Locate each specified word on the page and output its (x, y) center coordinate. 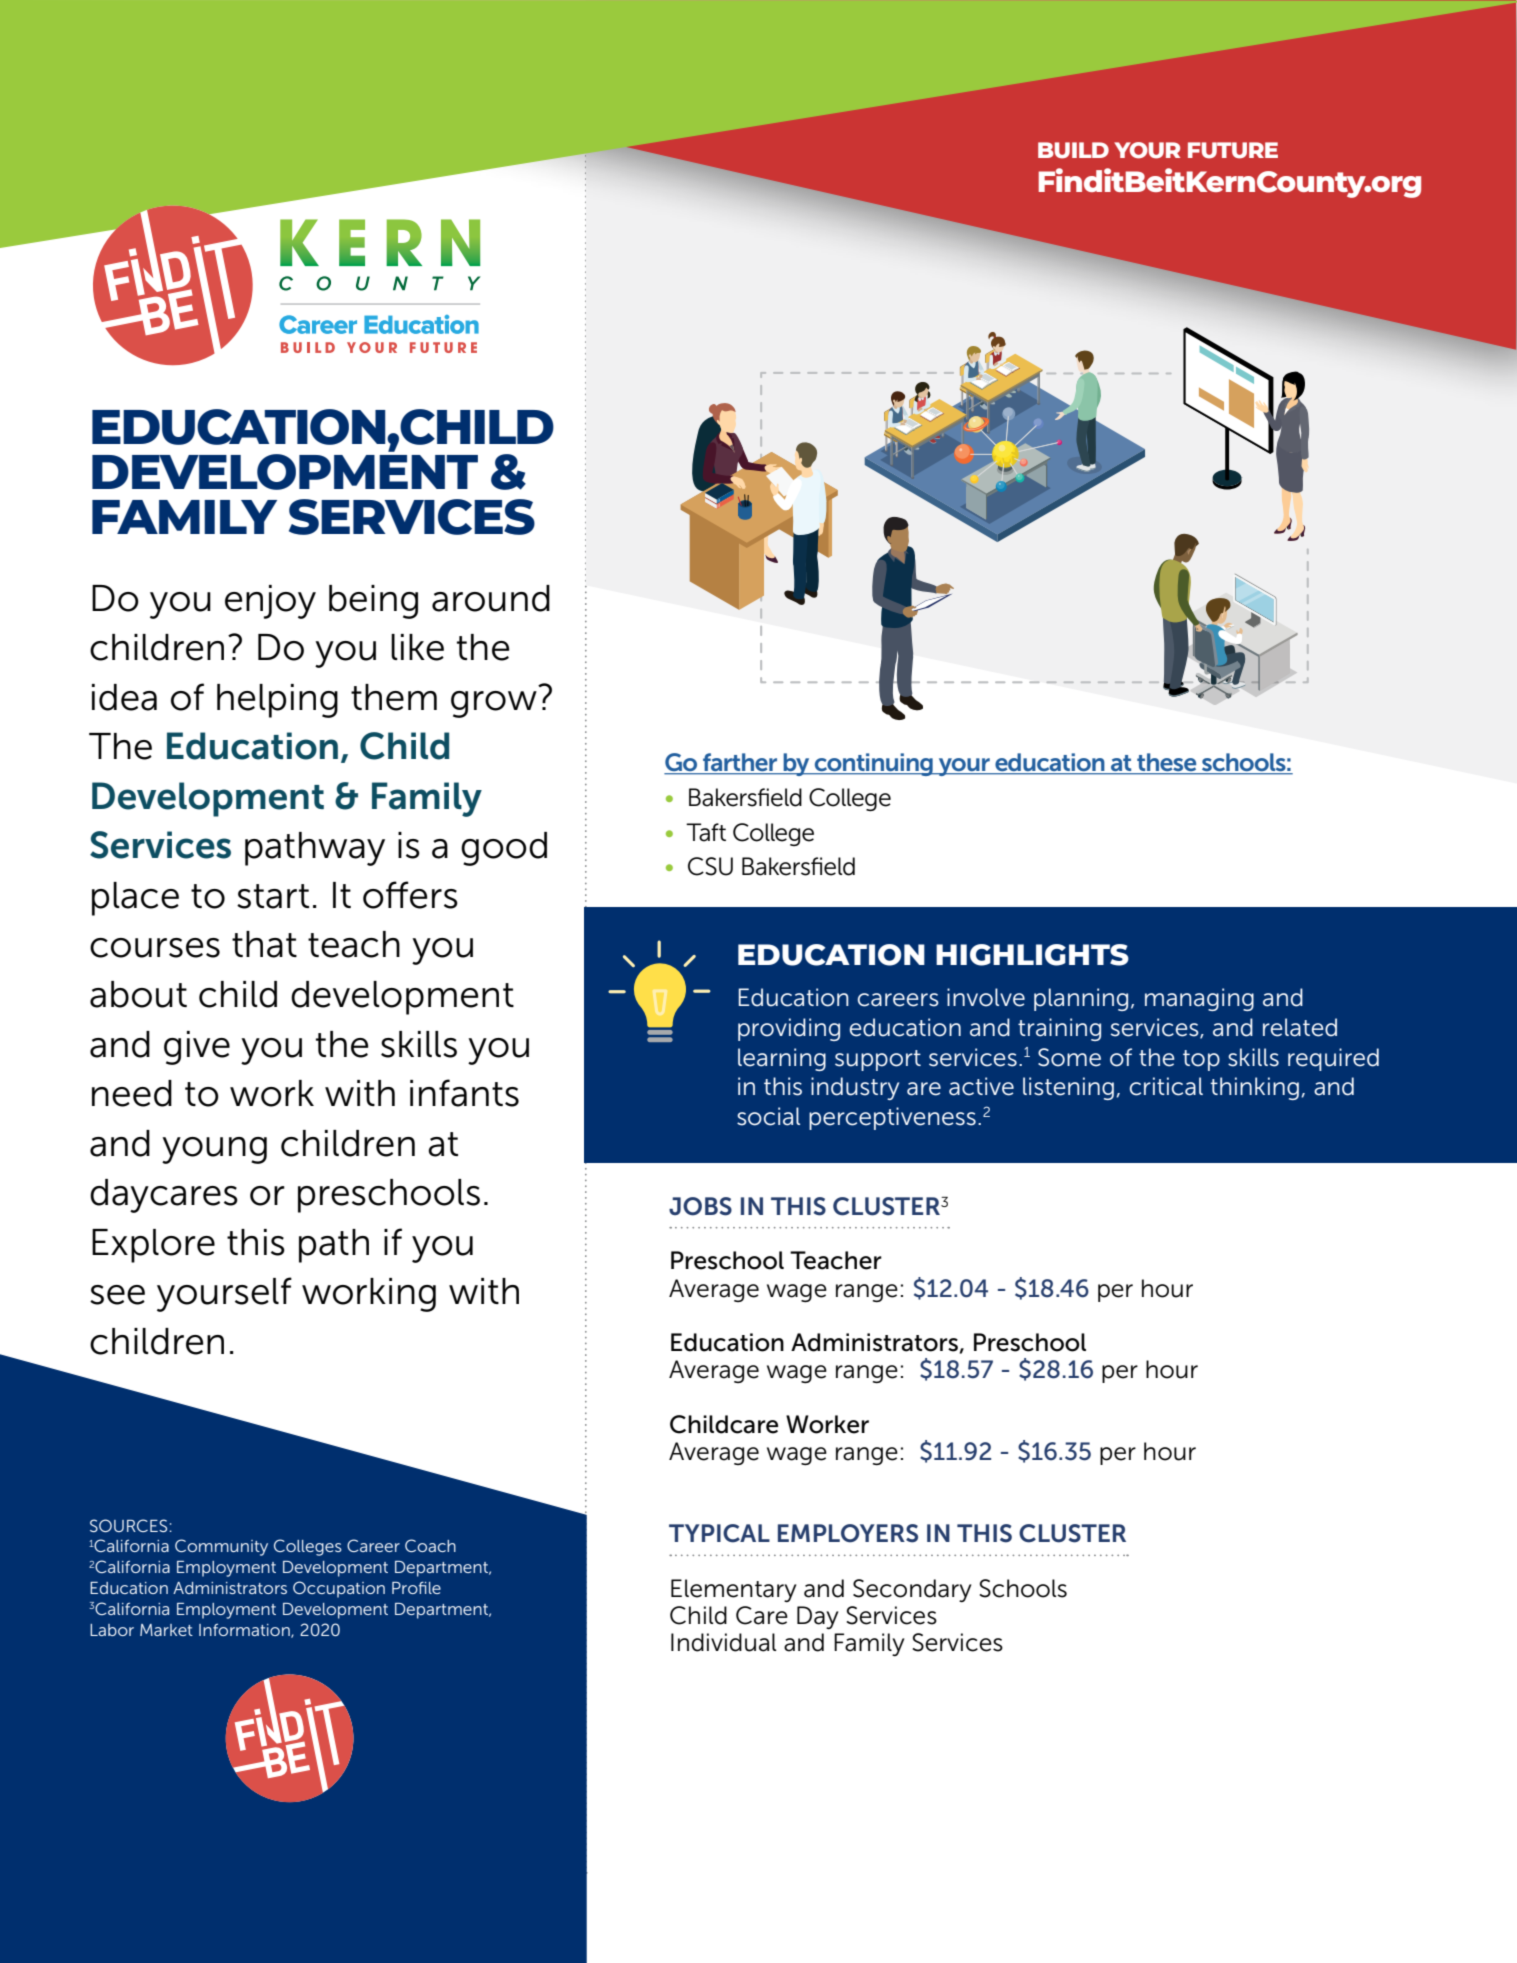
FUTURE (1233, 150)
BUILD (1073, 150)
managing (1199, 999)
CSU (710, 866)
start (273, 896)
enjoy (270, 602)
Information (245, 1630)
